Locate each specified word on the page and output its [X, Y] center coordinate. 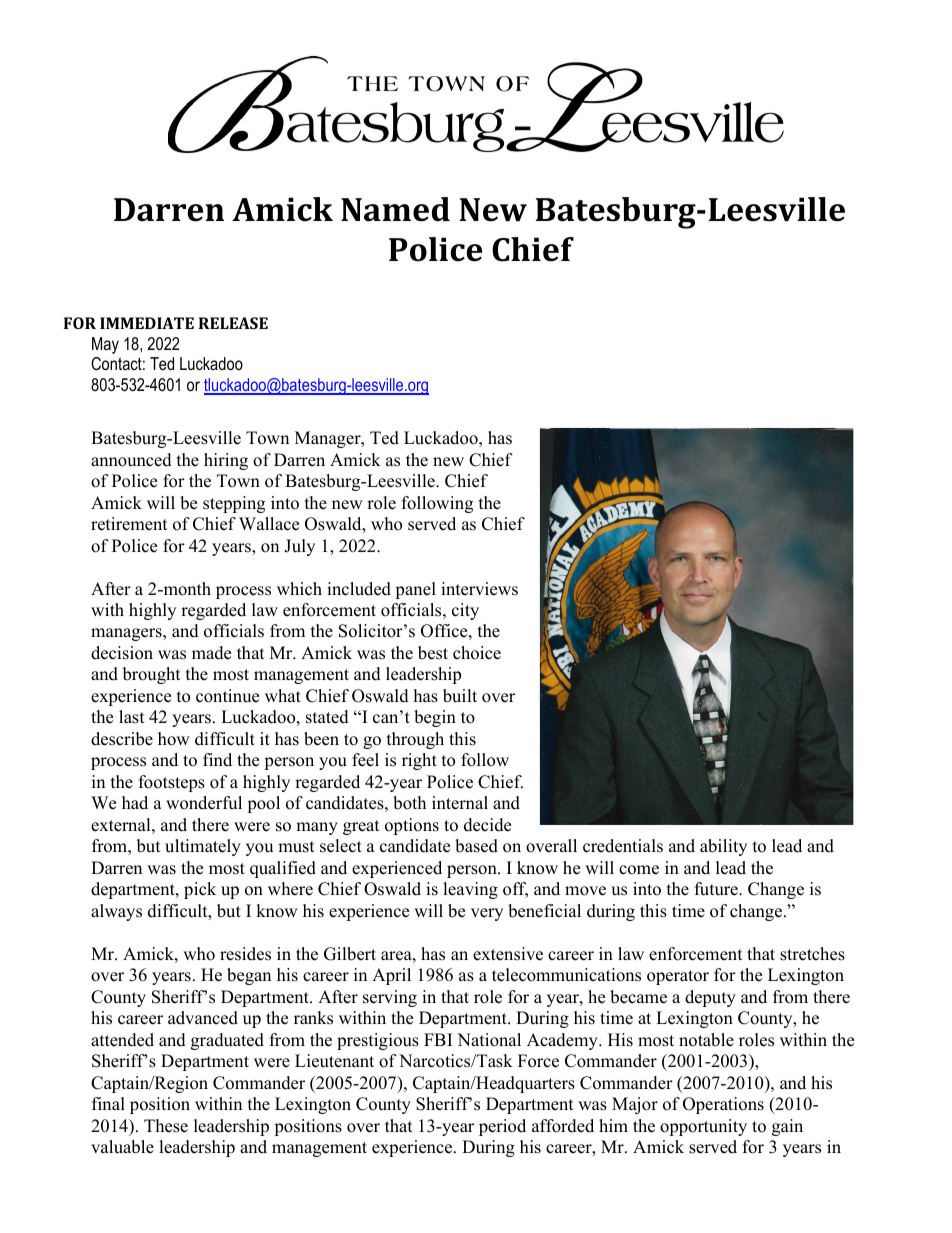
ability [723, 847]
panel [415, 590]
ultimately [203, 847]
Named [395, 209]
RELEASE [233, 323]
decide [487, 825]
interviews [479, 589]
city [465, 611]
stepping [234, 504]
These [166, 1126]
